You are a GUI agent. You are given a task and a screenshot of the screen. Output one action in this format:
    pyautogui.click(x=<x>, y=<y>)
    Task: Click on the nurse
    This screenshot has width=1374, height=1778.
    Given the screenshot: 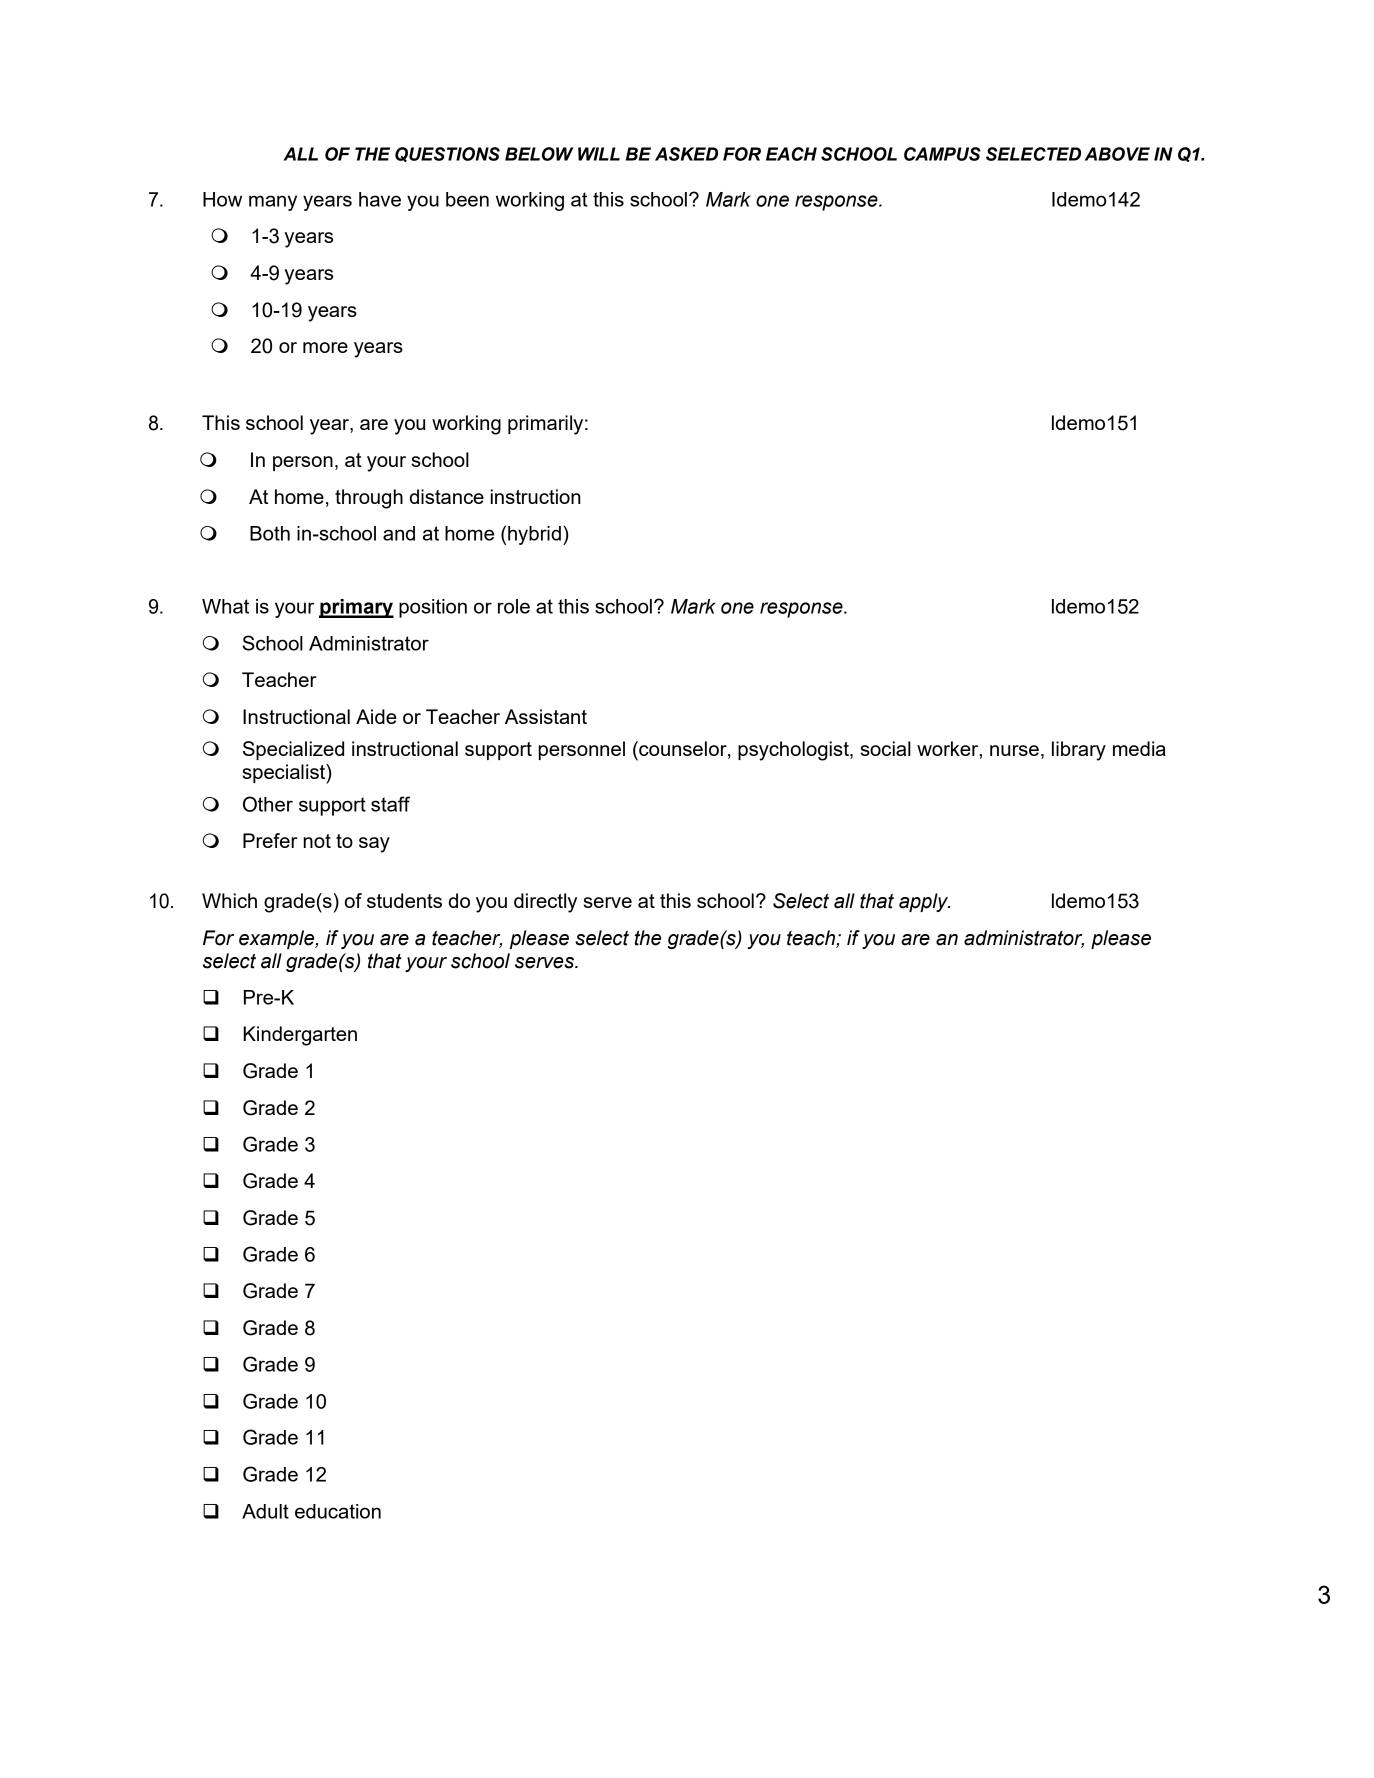 What is the action you would take?
    pyautogui.click(x=1014, y=750)
